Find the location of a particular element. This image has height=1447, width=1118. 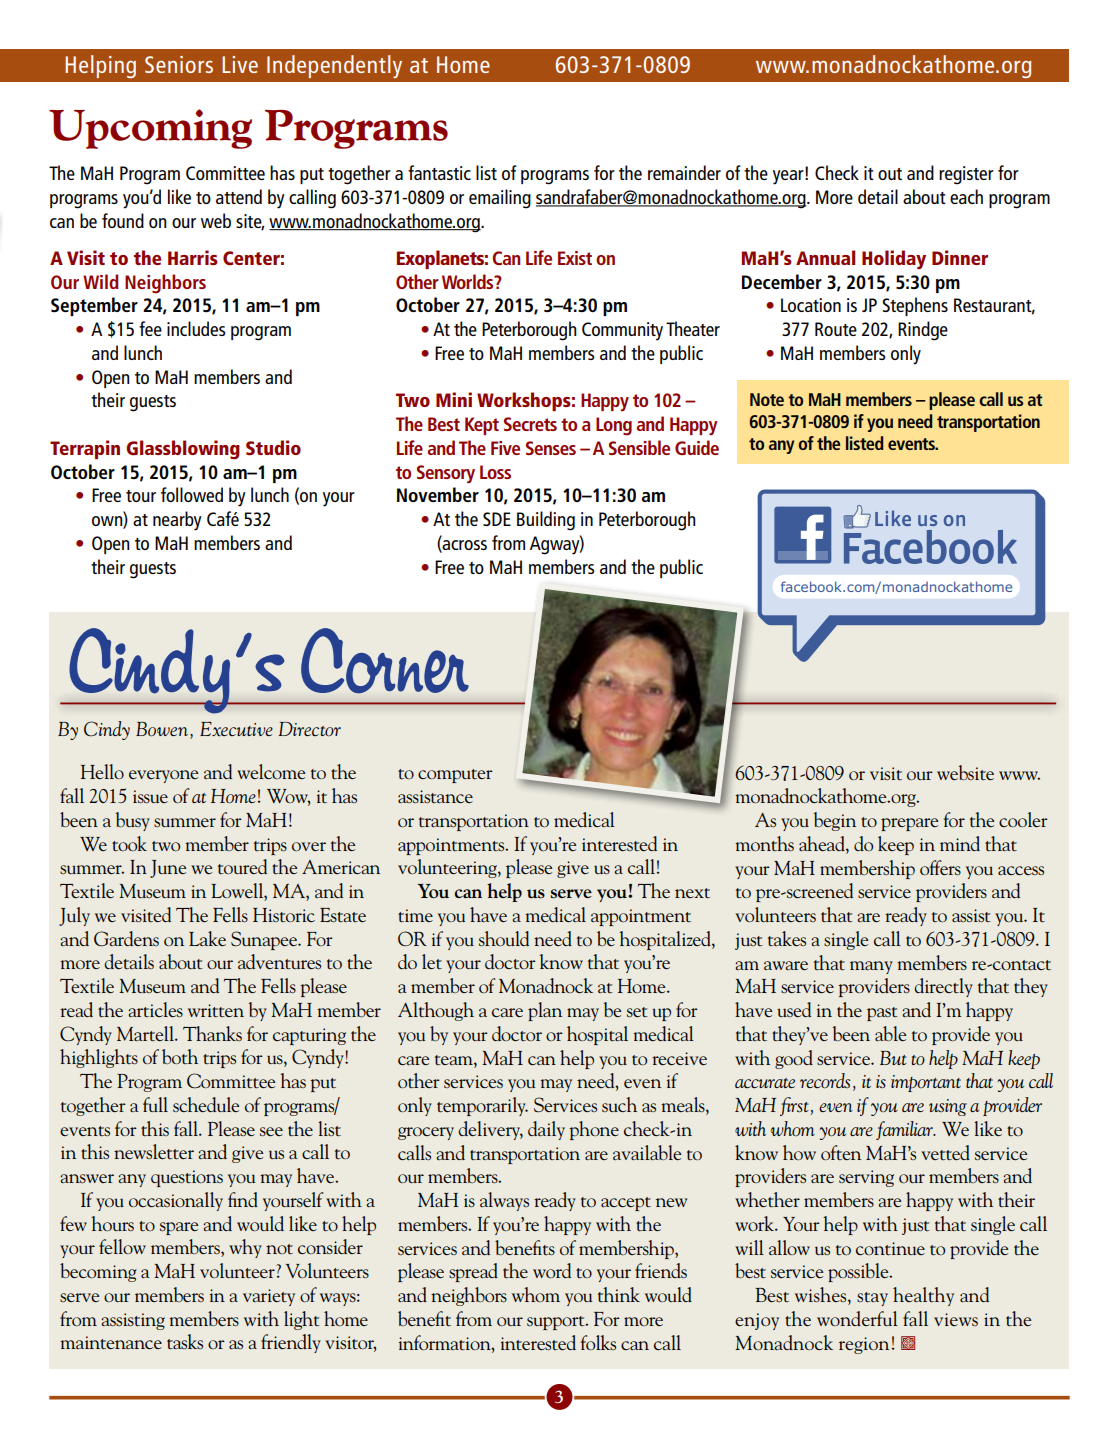

register is located at coordinates (966, 175).
